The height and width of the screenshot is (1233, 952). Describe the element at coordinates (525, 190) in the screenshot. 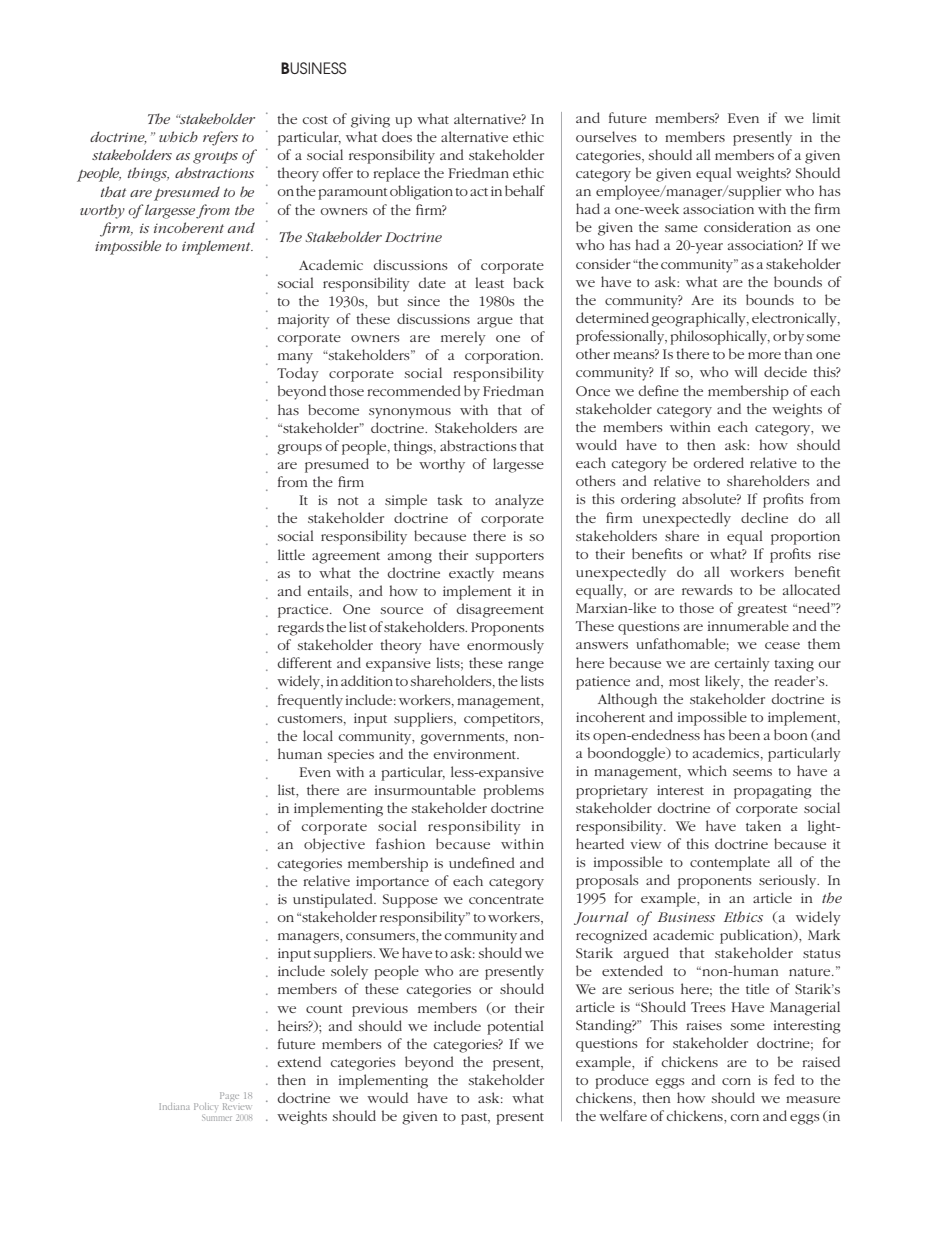

I see `behalf` at that location.
